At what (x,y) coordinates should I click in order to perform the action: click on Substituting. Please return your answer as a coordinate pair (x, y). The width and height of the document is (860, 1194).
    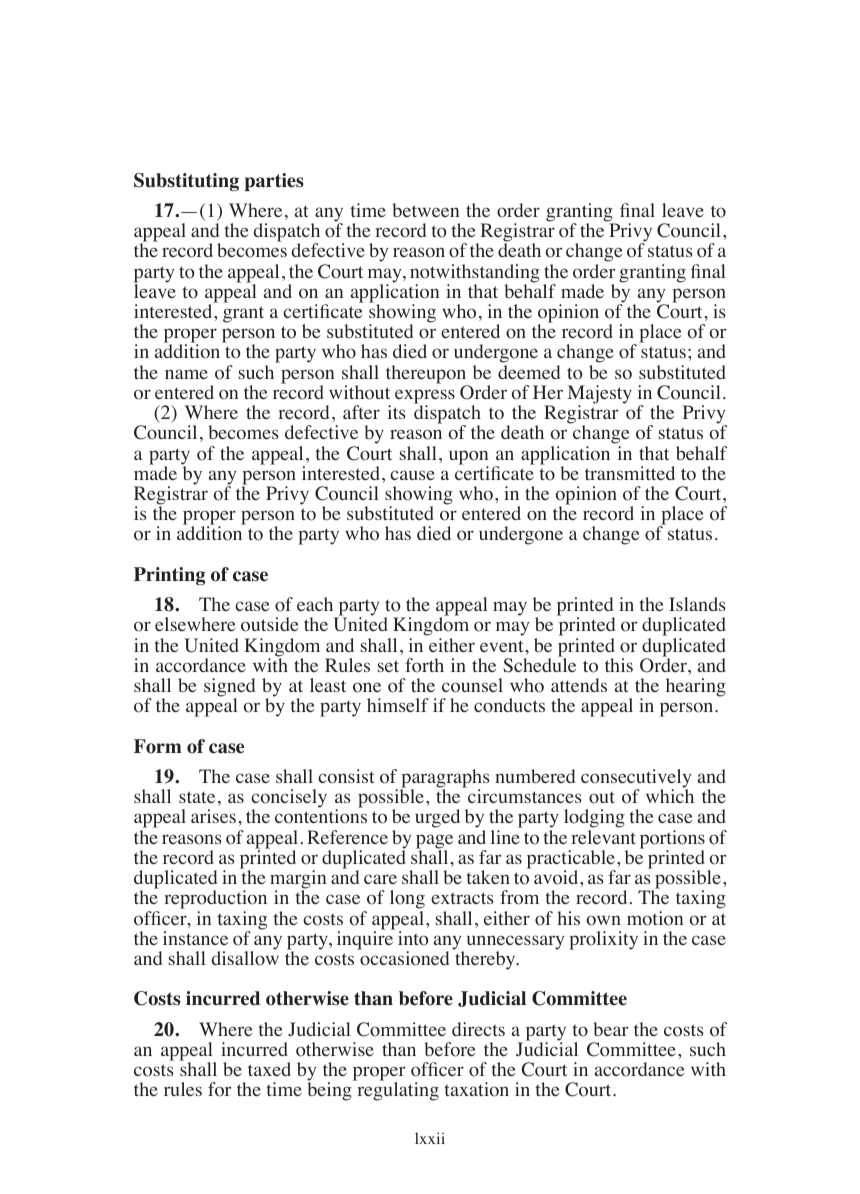
    Looking at the image, I should click on (186, 182).
